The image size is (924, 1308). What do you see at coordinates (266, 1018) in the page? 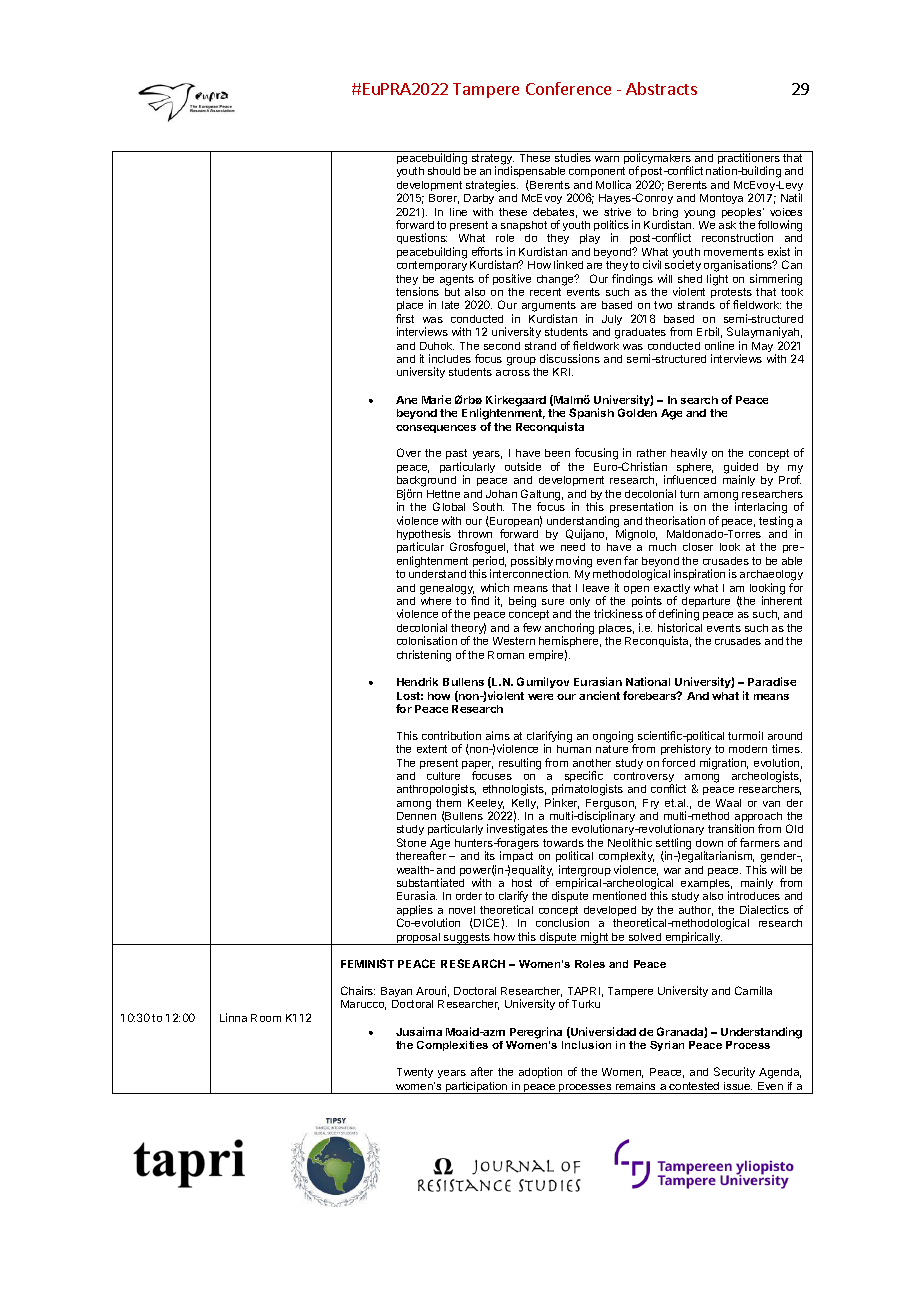
I see `Room` at bounding box center [266, 1018].
